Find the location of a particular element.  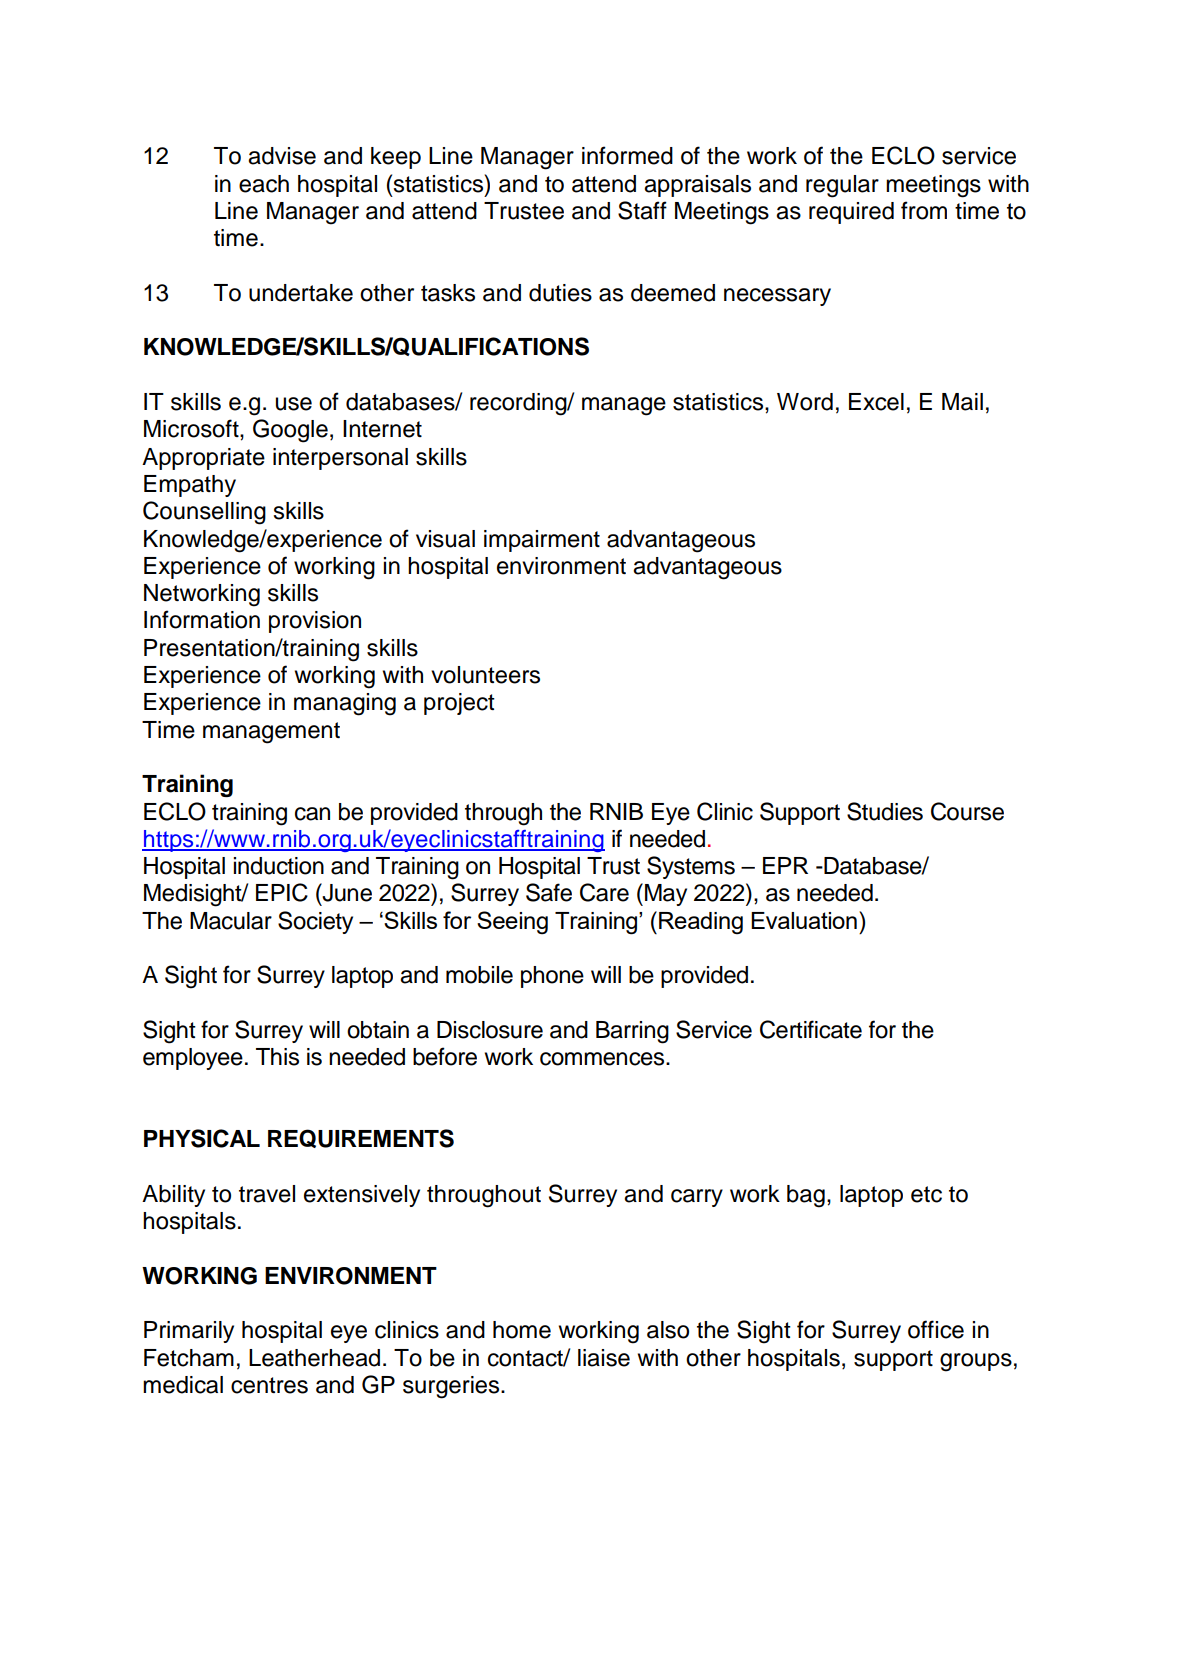

Certificate is located at coordinates (811, 1029).
